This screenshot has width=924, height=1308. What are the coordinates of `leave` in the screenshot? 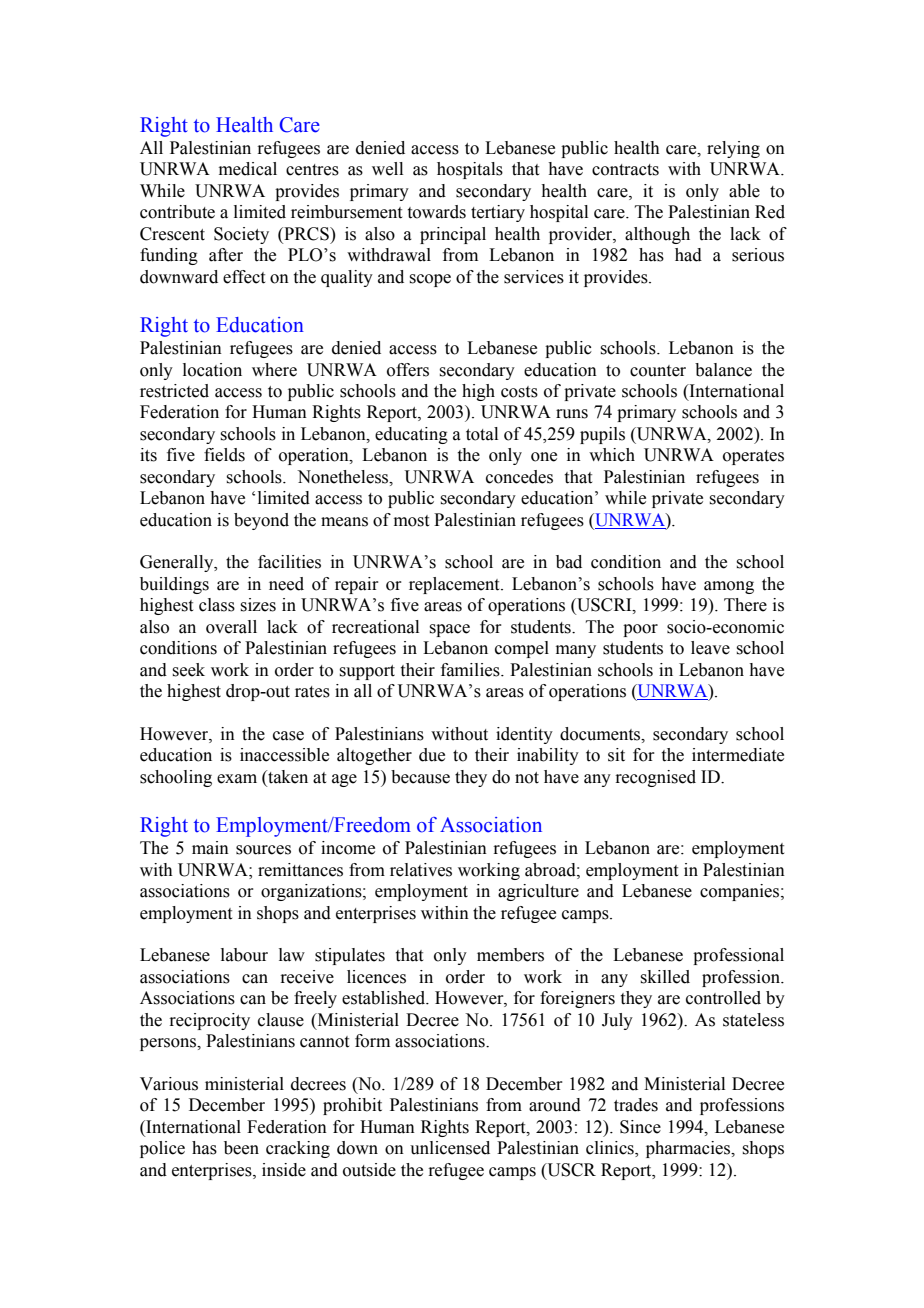 It's located at (710, 648).
